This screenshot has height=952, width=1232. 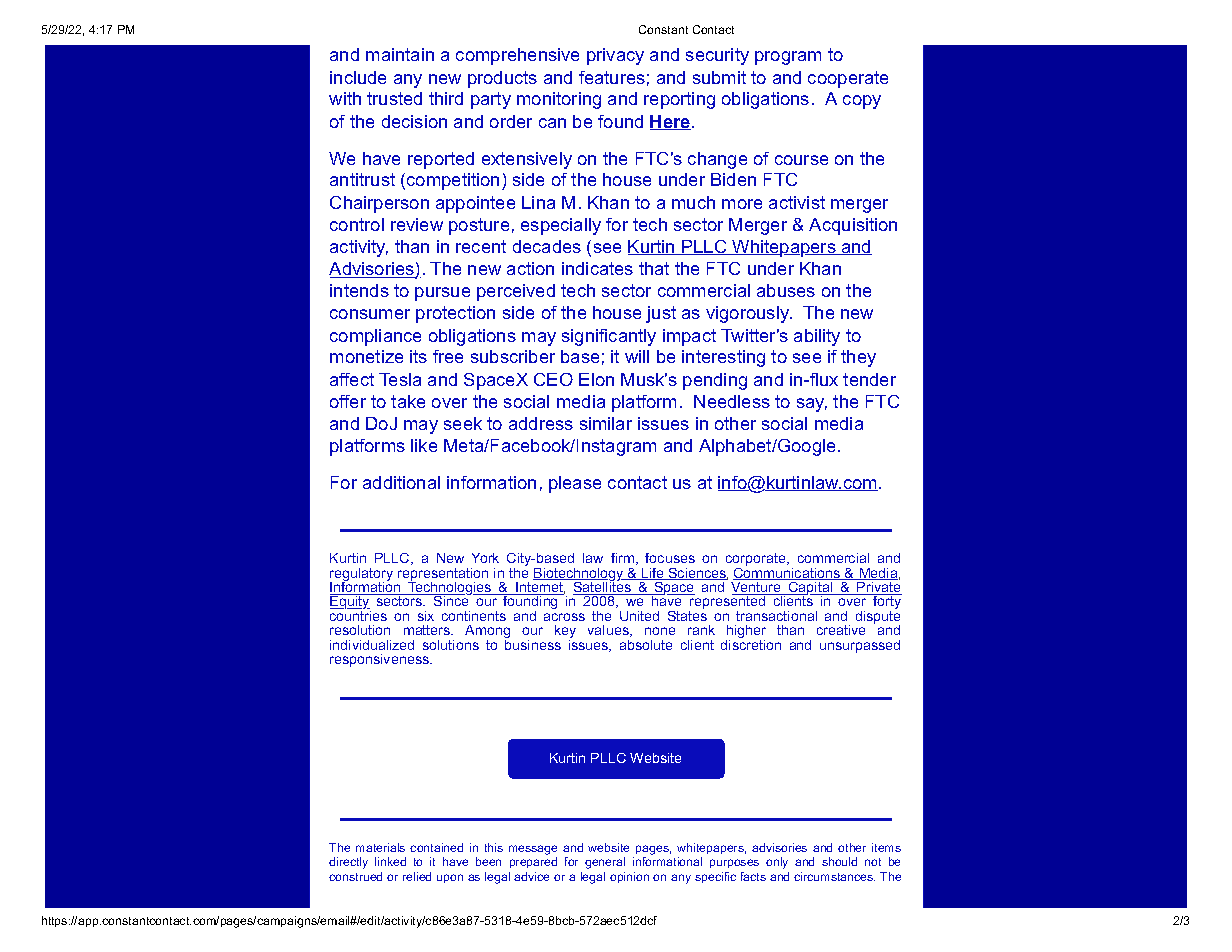 I want to click on say, so click(x=812, y=405).
